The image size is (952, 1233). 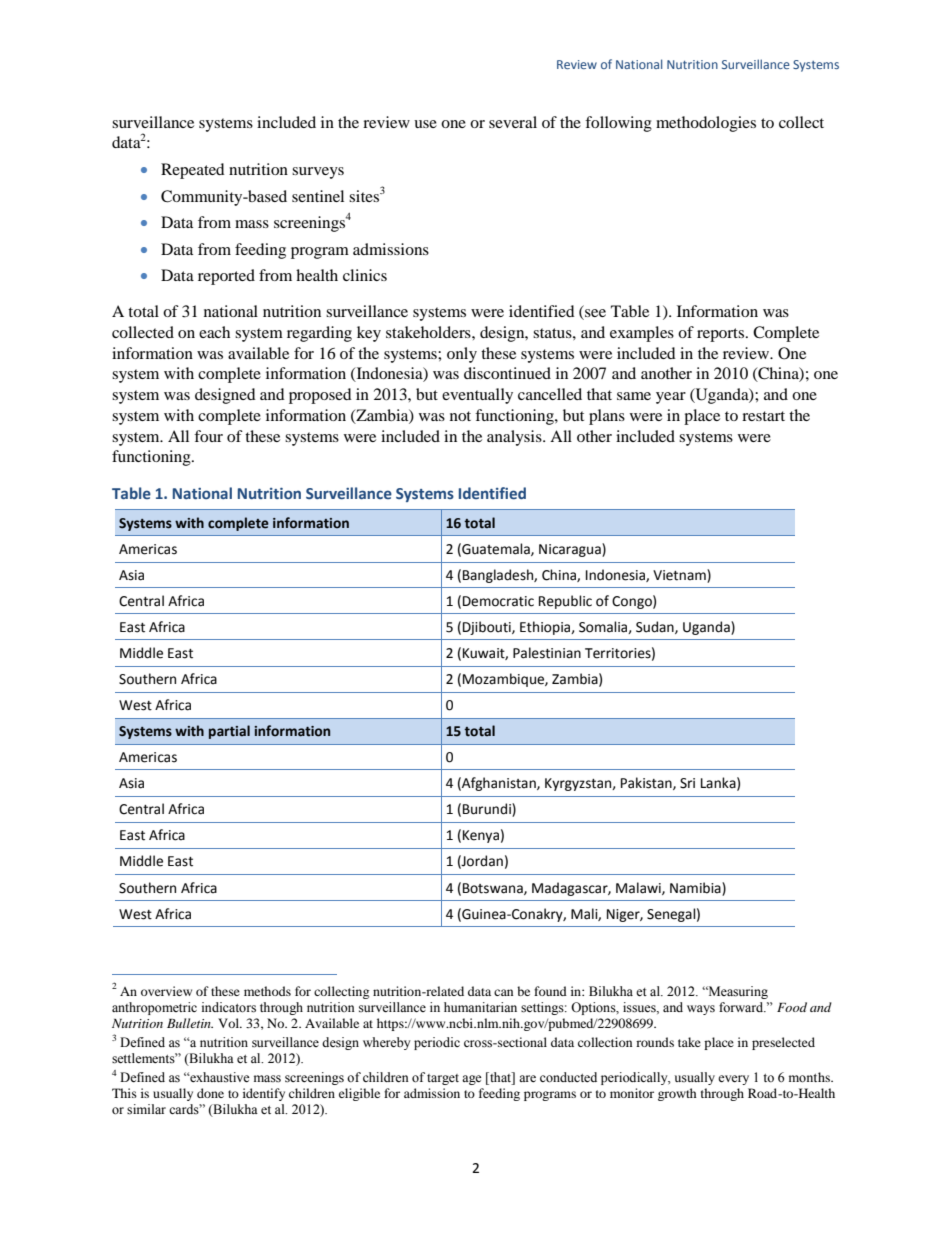 What do you see at coordinates (488, 810) in the document?
I see `Burundi` at bounding box center [488, 810].
